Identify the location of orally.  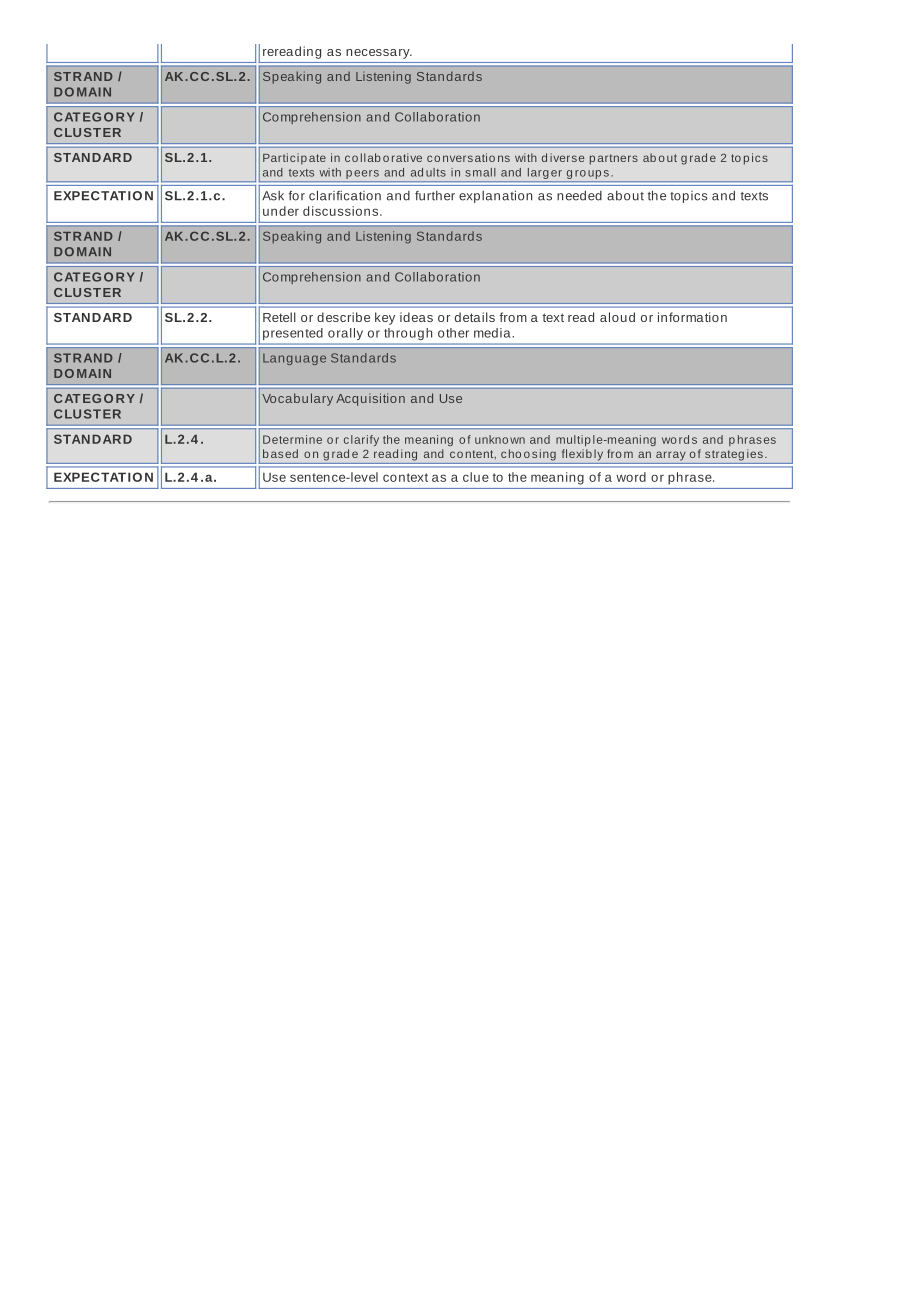
(345, 334).
